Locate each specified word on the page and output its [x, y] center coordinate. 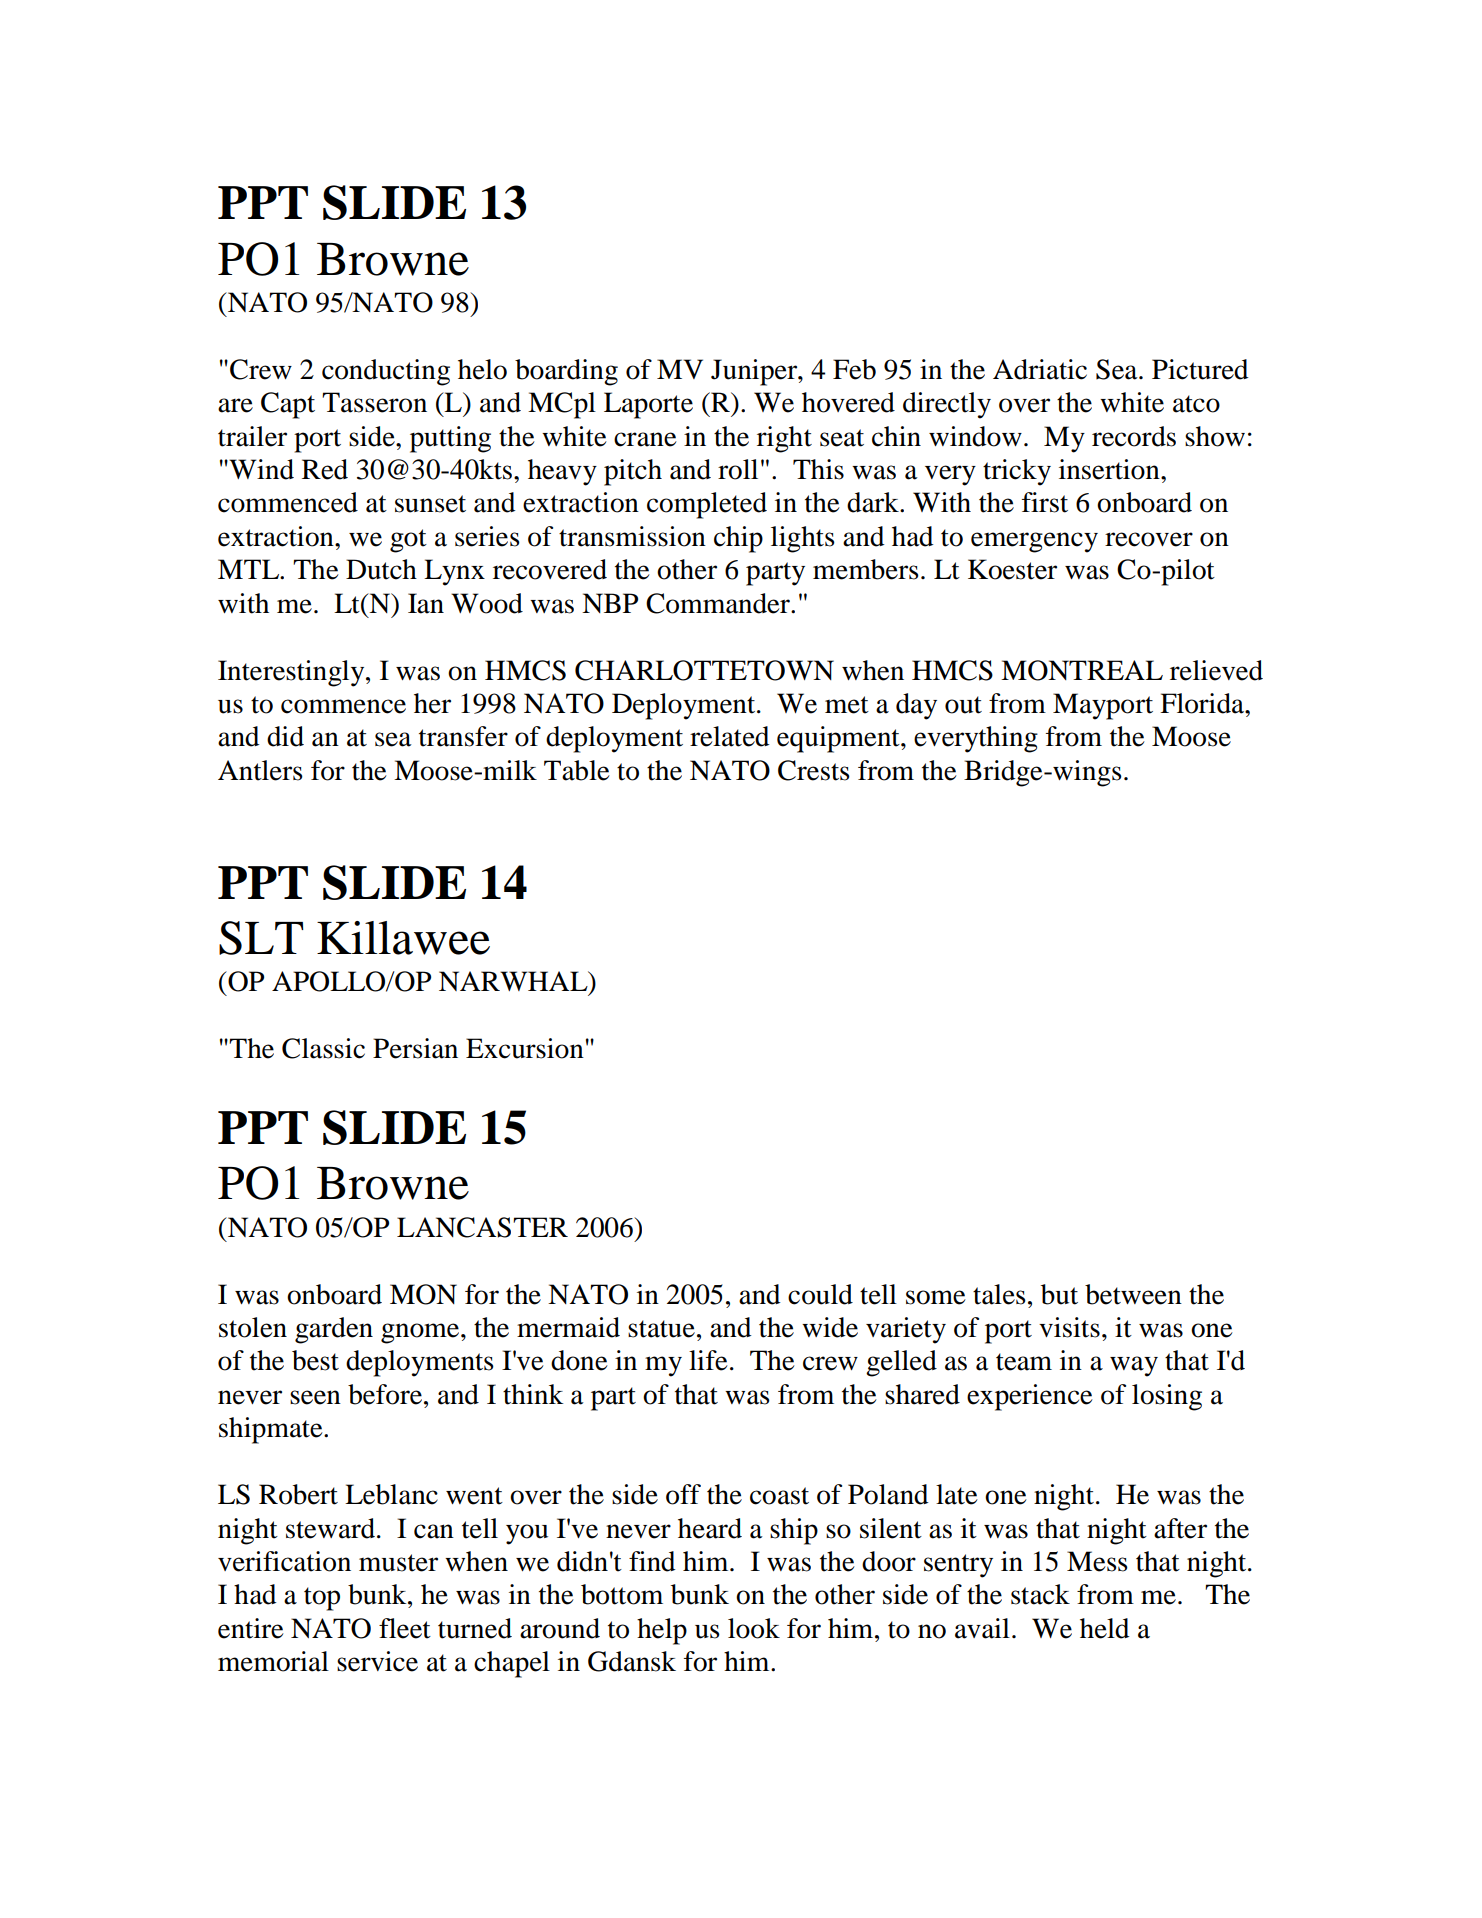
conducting [386, 372]
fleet [405, 1628]
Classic [323, 1048]
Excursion [525, 1048]
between [1133, 1294]
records [1134, 436]
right [784, 439]
